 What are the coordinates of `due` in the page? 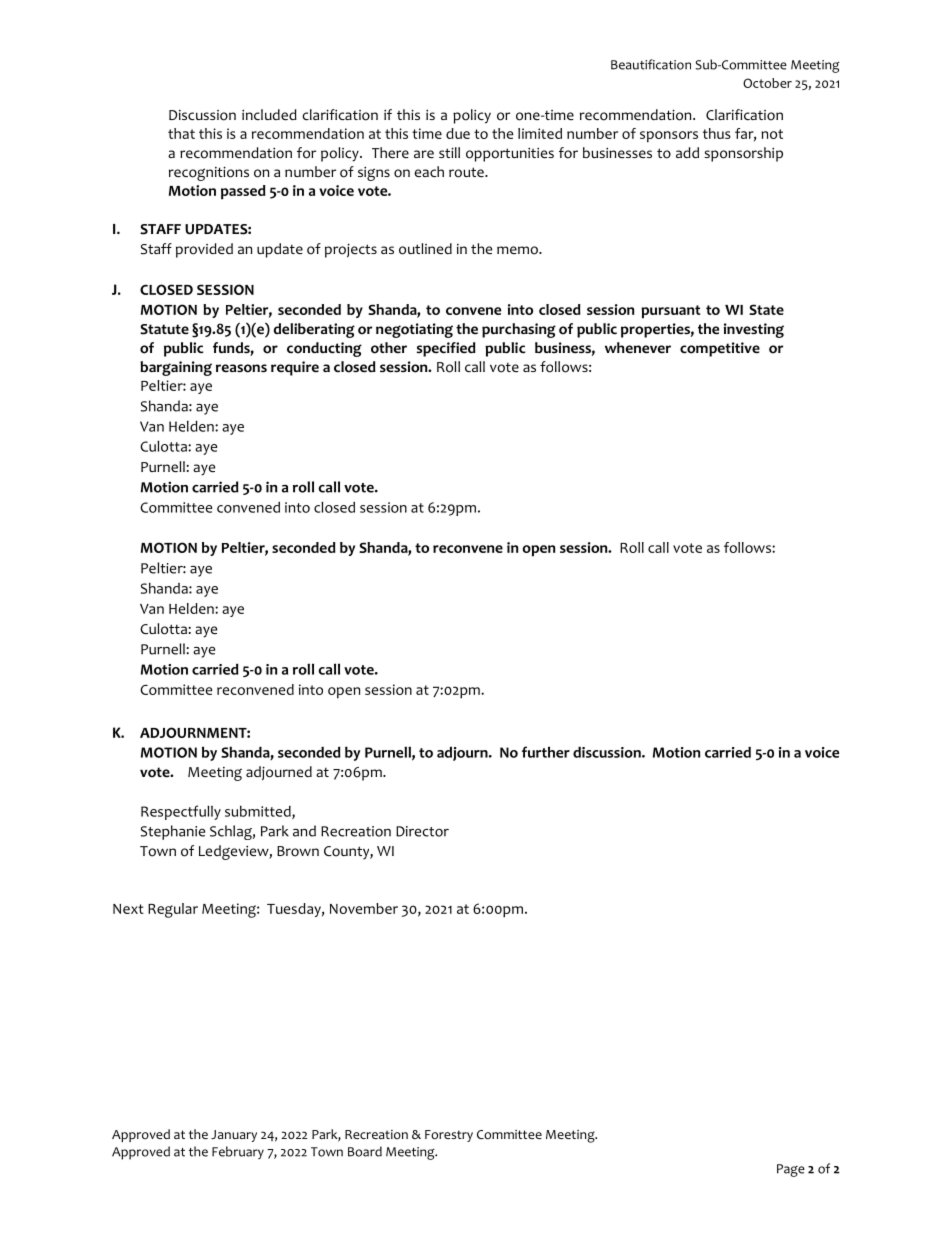 It's located at (458, 133).
